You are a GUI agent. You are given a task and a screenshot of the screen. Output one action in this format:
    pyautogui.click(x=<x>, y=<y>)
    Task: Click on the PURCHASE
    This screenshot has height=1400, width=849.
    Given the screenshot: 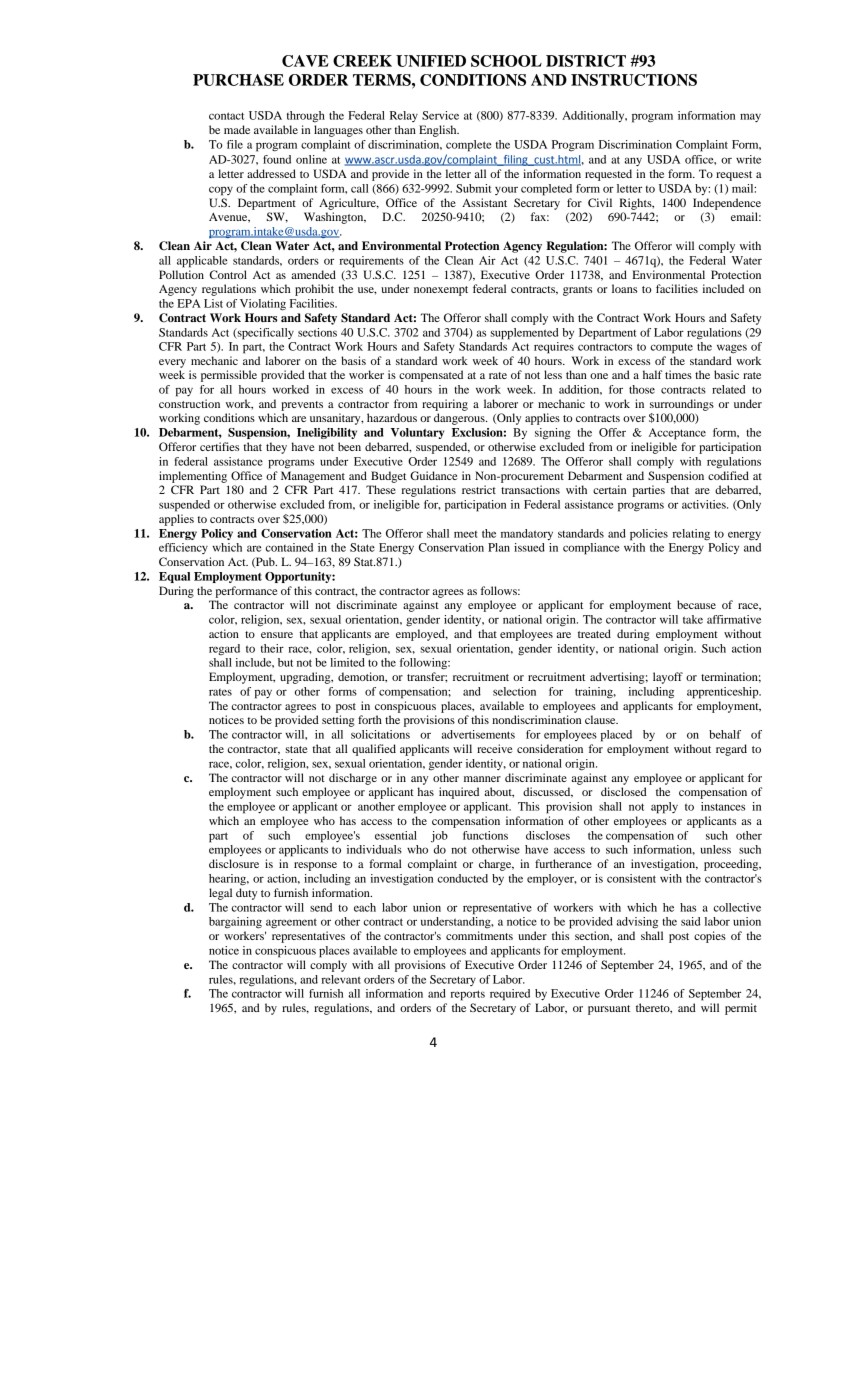 What is the action you would take?
    pyautogui.click(x=238, y=80)
